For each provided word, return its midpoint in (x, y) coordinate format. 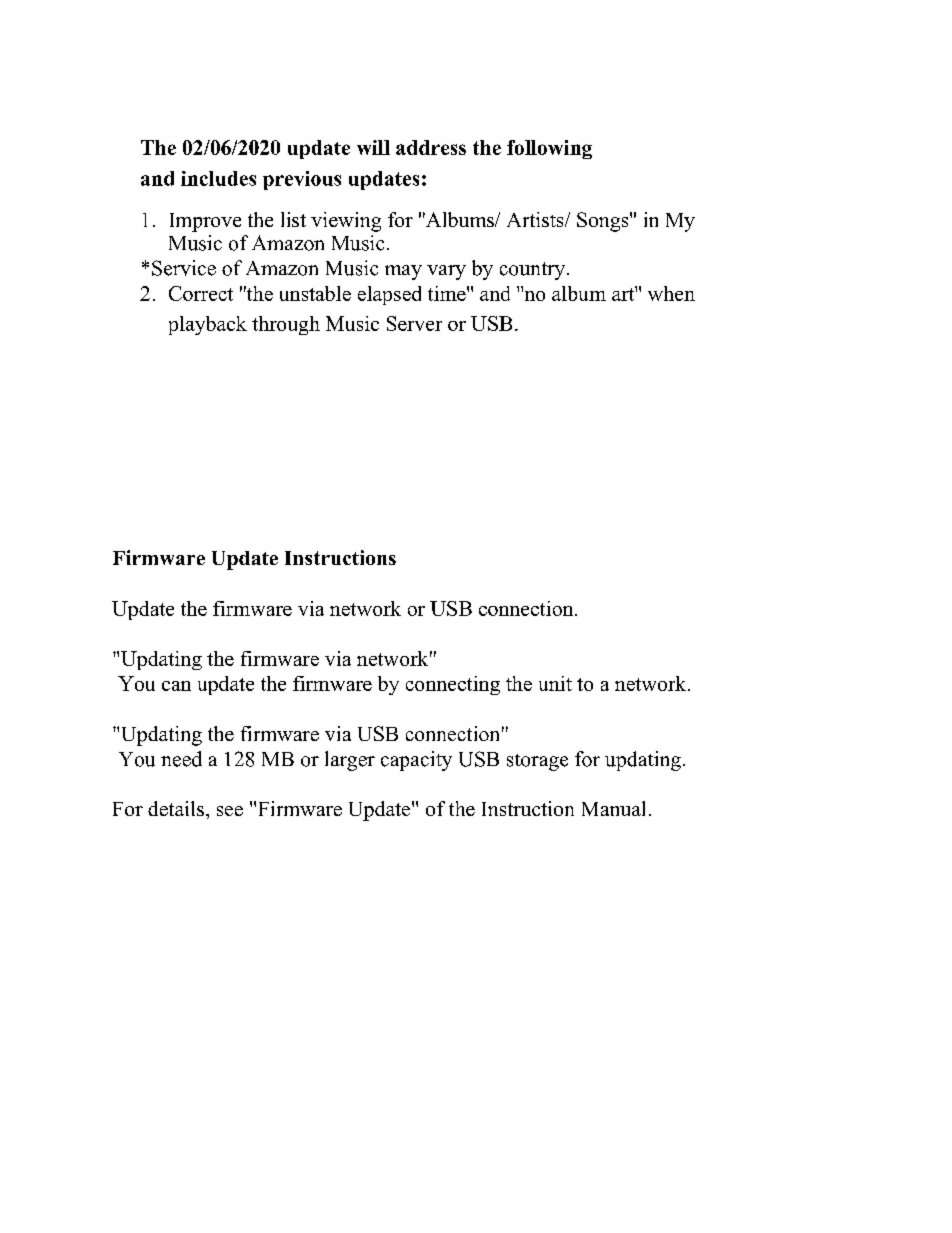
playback (208, 325)
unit (555, 683)
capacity (416, 761)
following (549, 149)
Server (414, 323)
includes (218, 178)
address (431, 147)
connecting (453, 685)
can (176, 686)
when (671, 293)
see (230, 811)
